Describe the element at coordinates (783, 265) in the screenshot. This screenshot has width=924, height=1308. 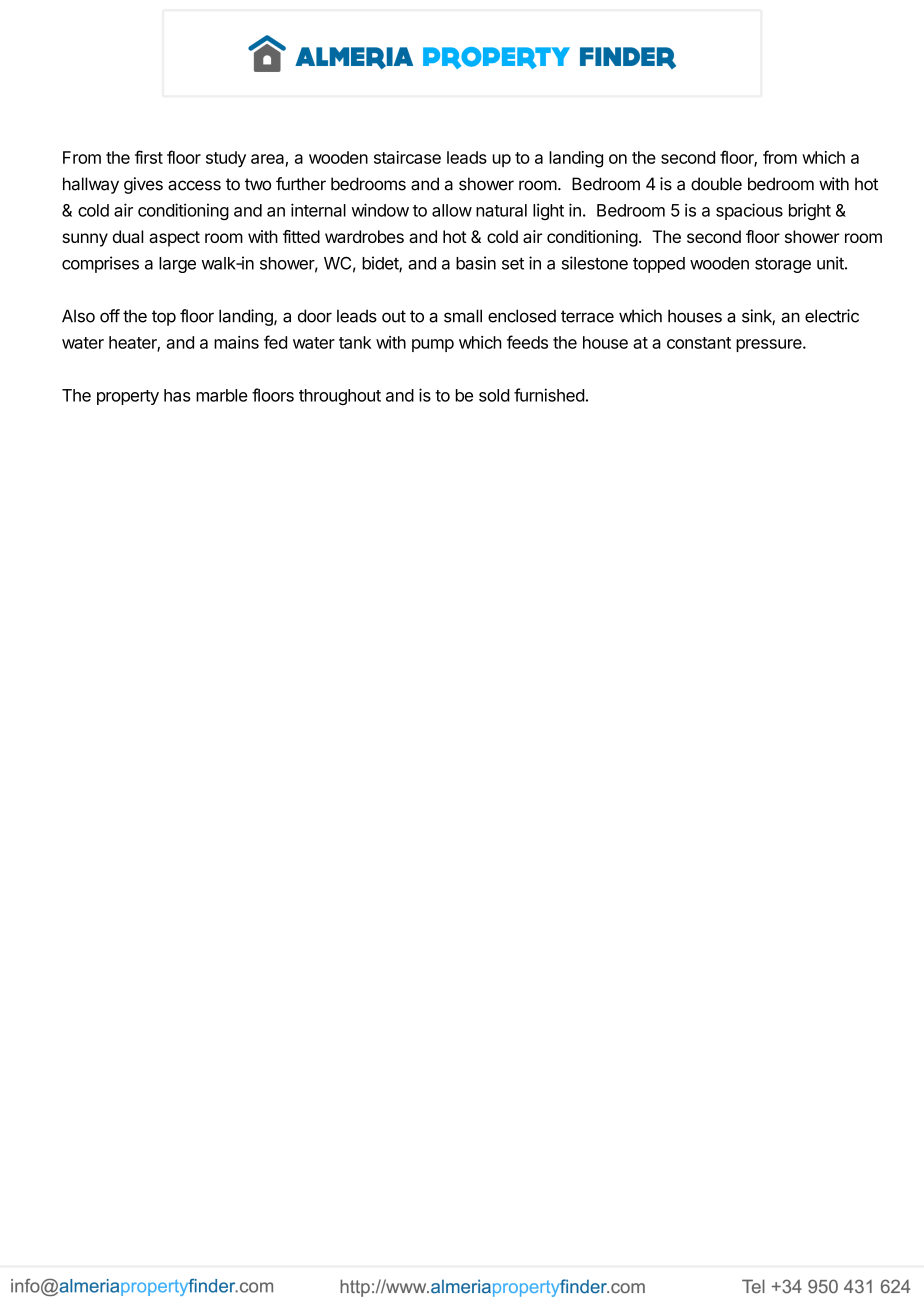
I see `storage` at that location.
